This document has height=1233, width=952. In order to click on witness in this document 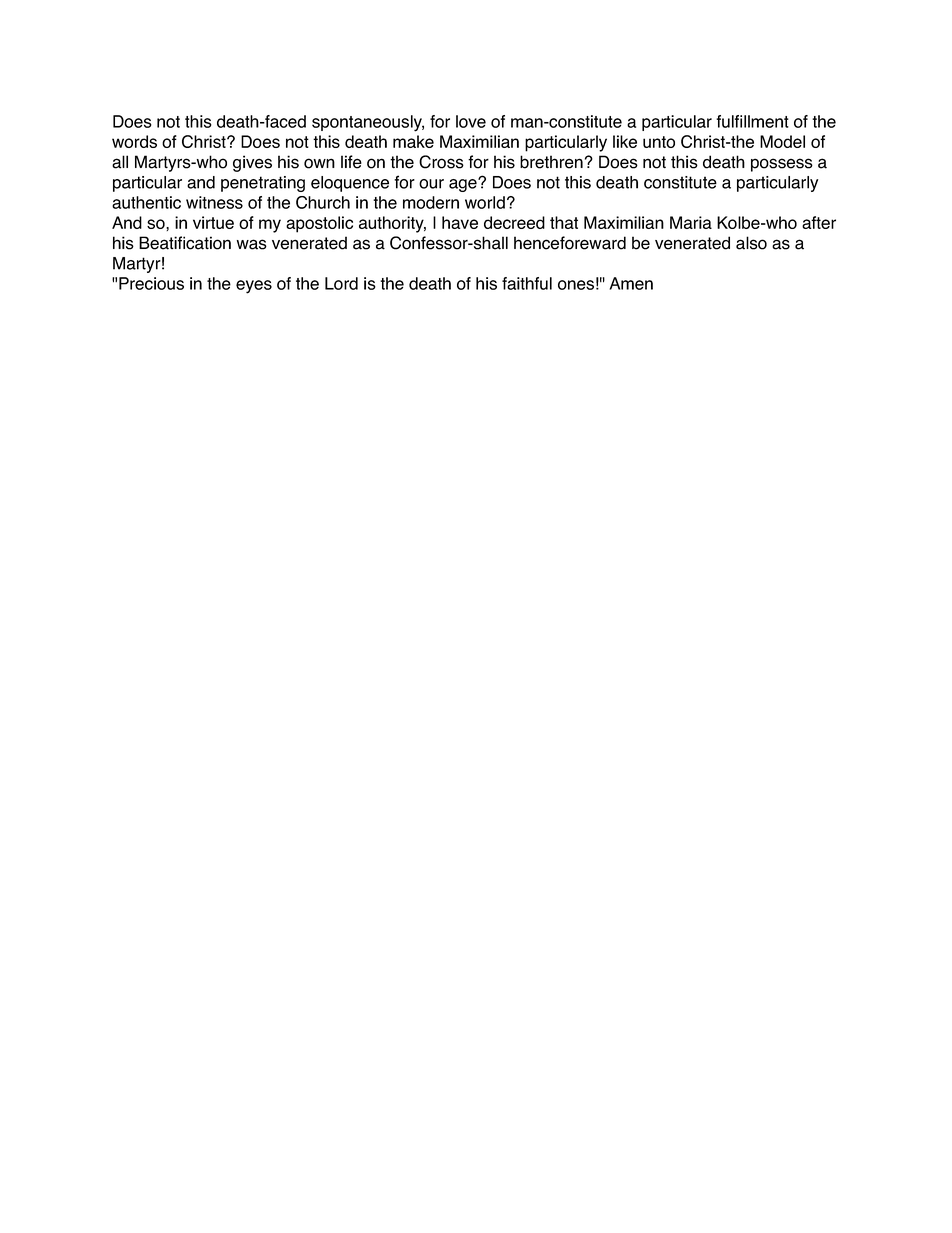, I will do `click(214, 202)`.
